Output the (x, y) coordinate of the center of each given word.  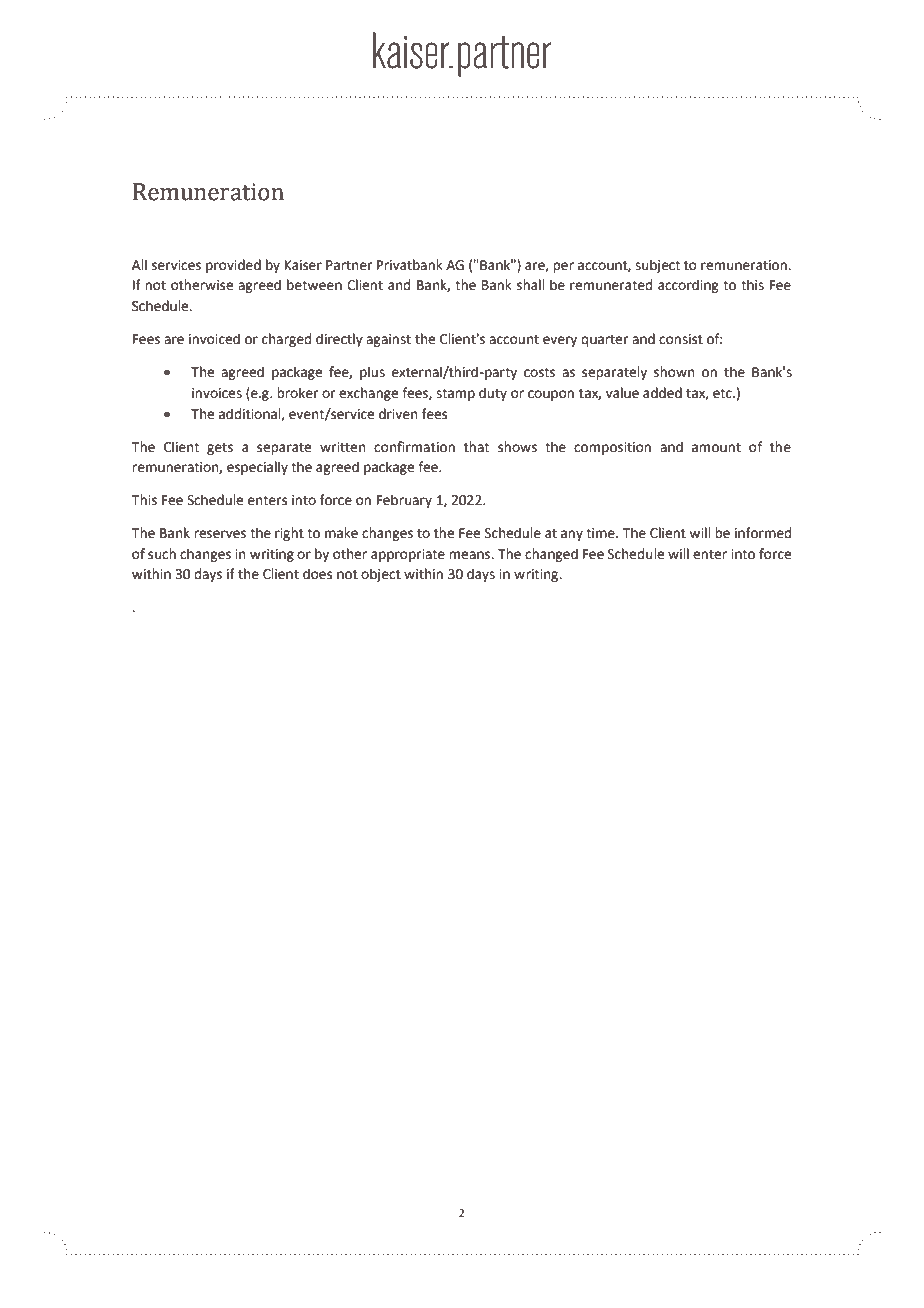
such (162, 554)
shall (531, 285)
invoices (217, 393)
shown (674, 372)
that (476, 447)
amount (716, 448)
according (688, 286)
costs (539, 373)
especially (257, 468)
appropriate (408, 555)
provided (233, 266)
